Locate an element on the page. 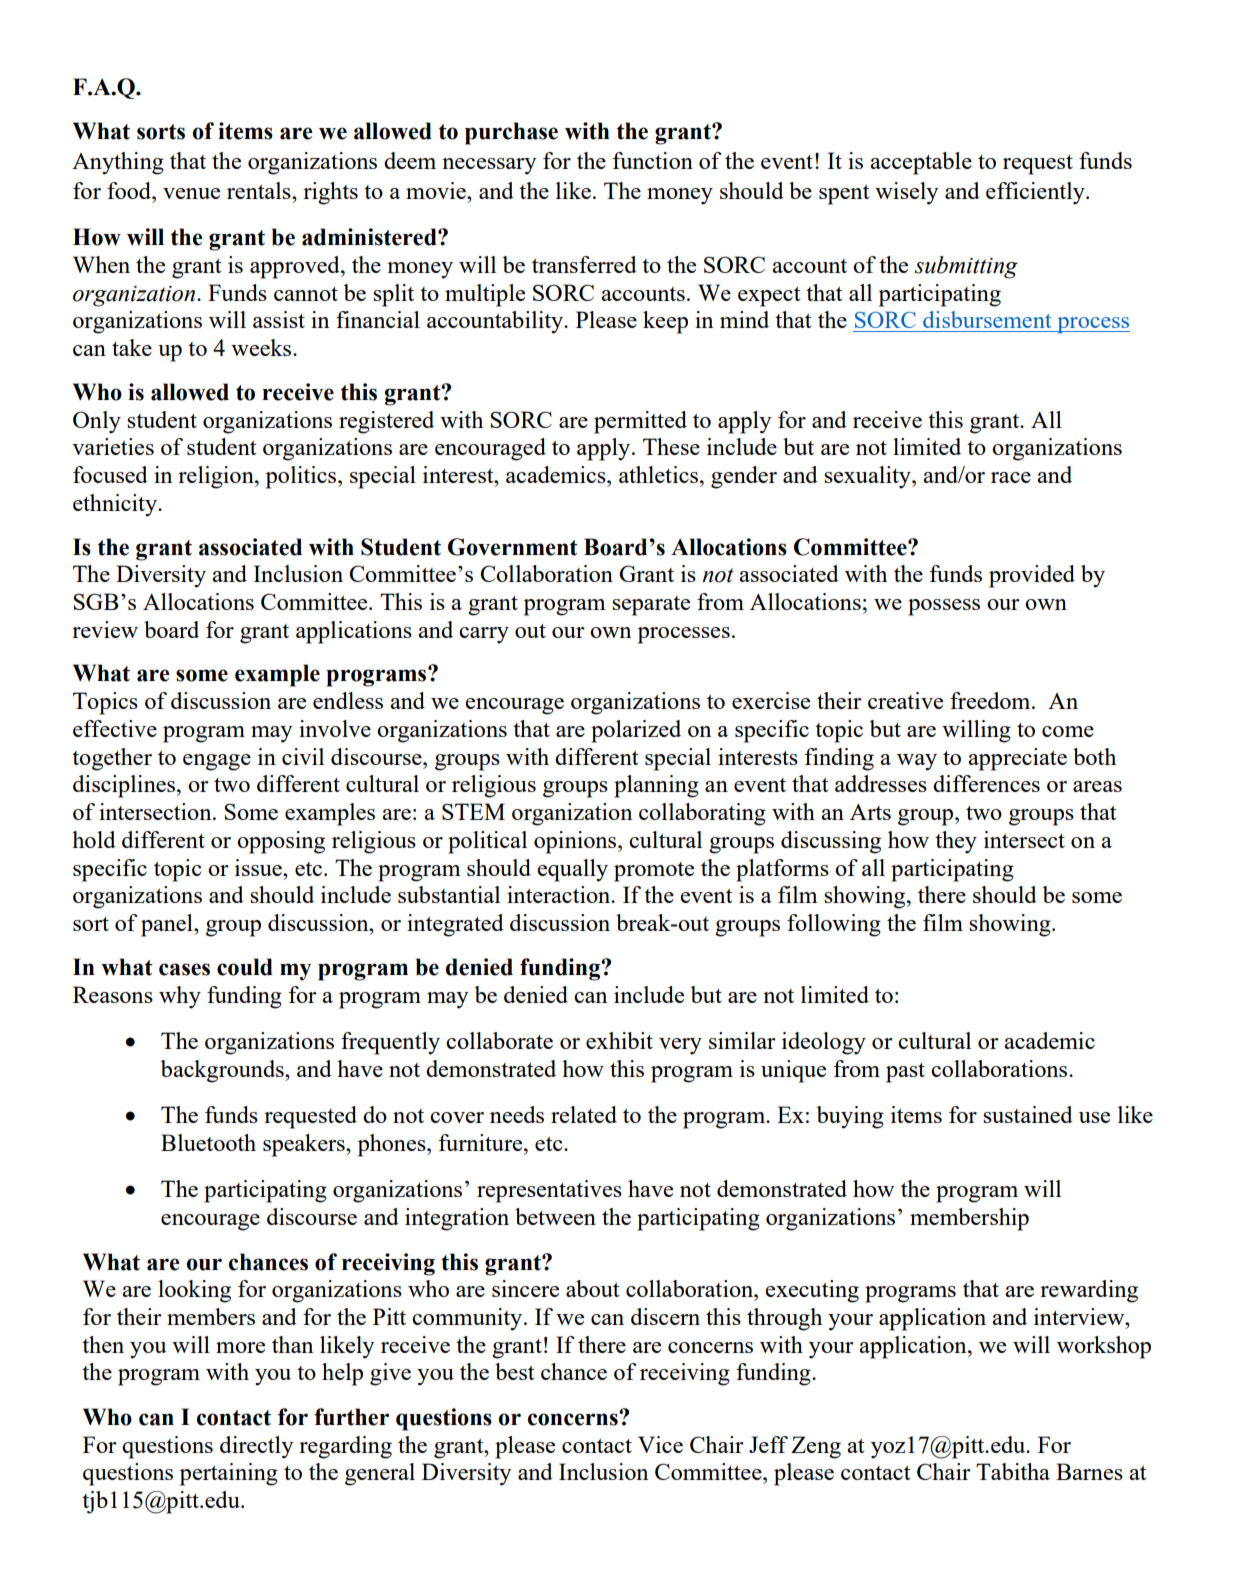  athletics is located at coordinates (660, 474).
